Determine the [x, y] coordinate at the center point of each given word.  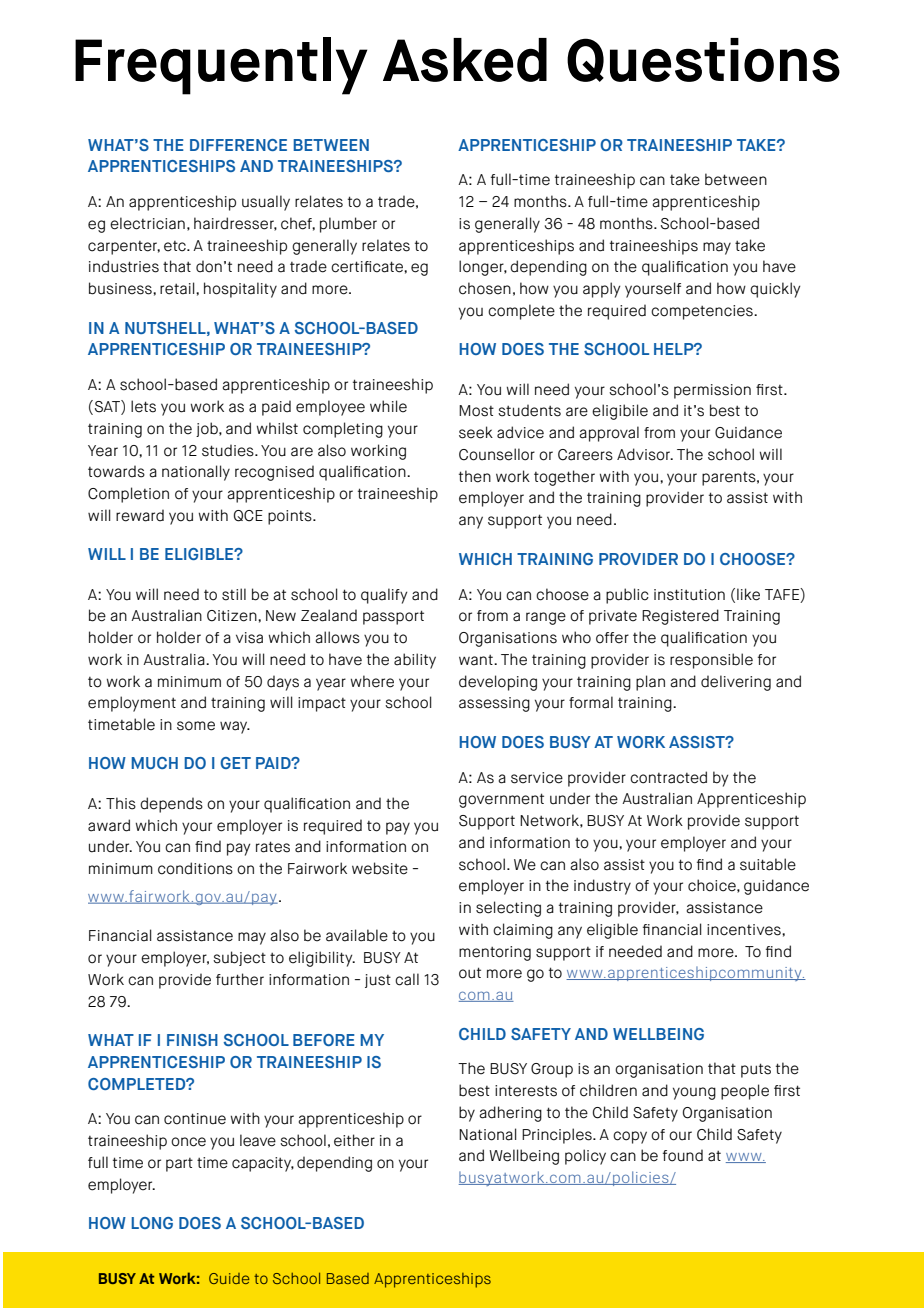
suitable [768, 864]
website [380, 868]
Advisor [645, 454]
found [683, 1155]
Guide [229, 1278]
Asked [465, 60]
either [354, 1140]
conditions [195, 868]
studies [229, 450]
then [475, 476]
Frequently [221, 66]
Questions [703, 60]
